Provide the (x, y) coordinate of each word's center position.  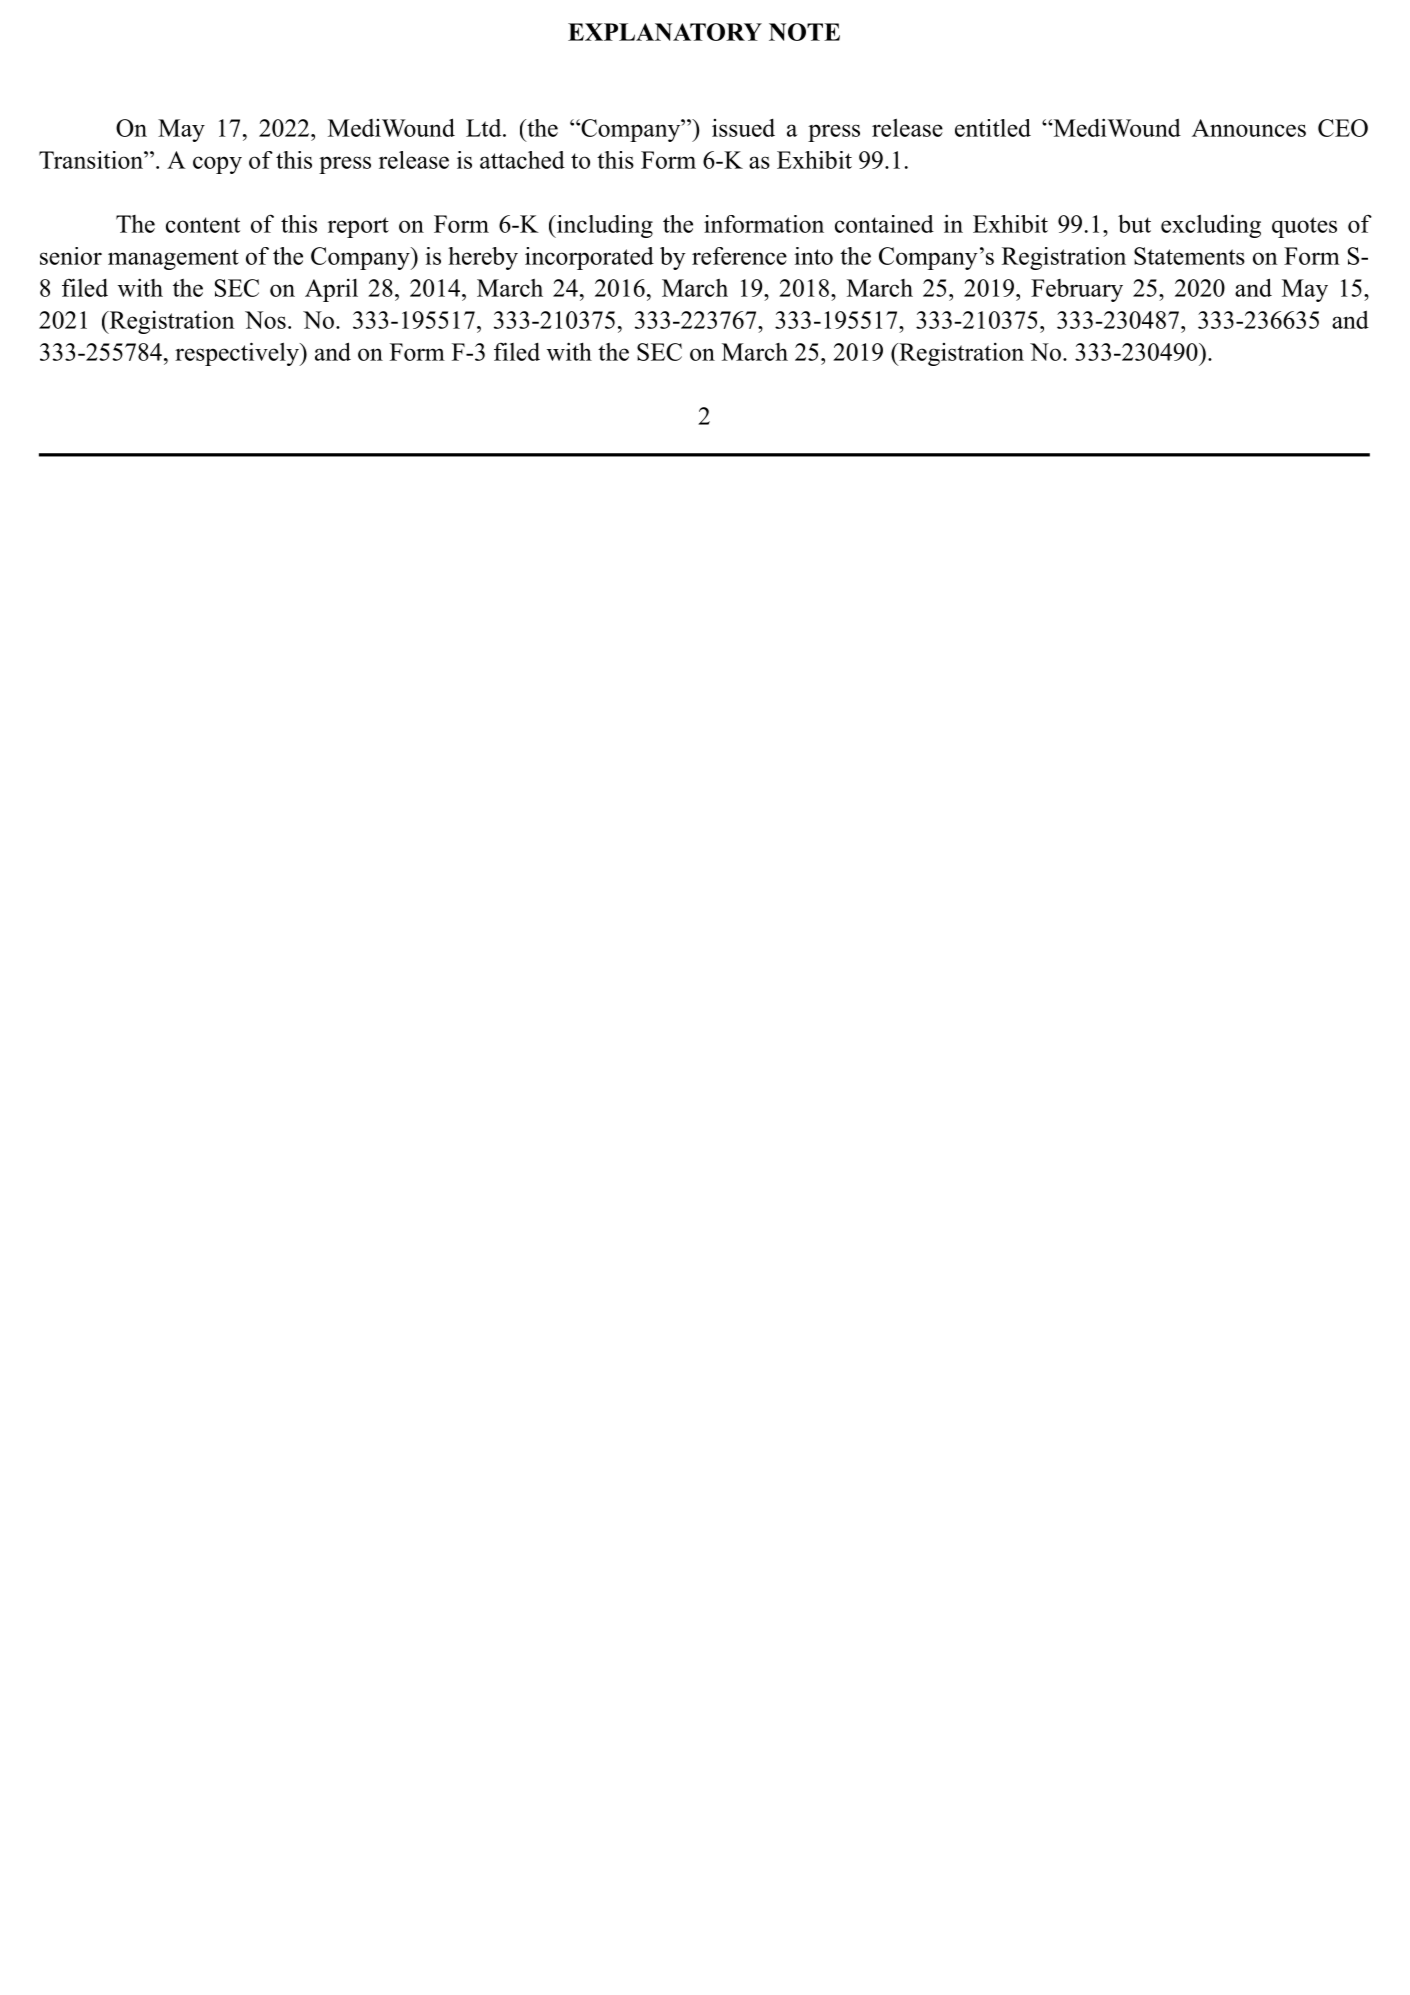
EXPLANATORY (665, 32)
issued (743, 128)
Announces (1249, 128)
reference (739, 256)
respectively (238, 354)
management (173, 259)
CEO (1343, 128)
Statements (1189, 256)
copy (217, 165)
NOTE (804, 32)
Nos (265, 320)
